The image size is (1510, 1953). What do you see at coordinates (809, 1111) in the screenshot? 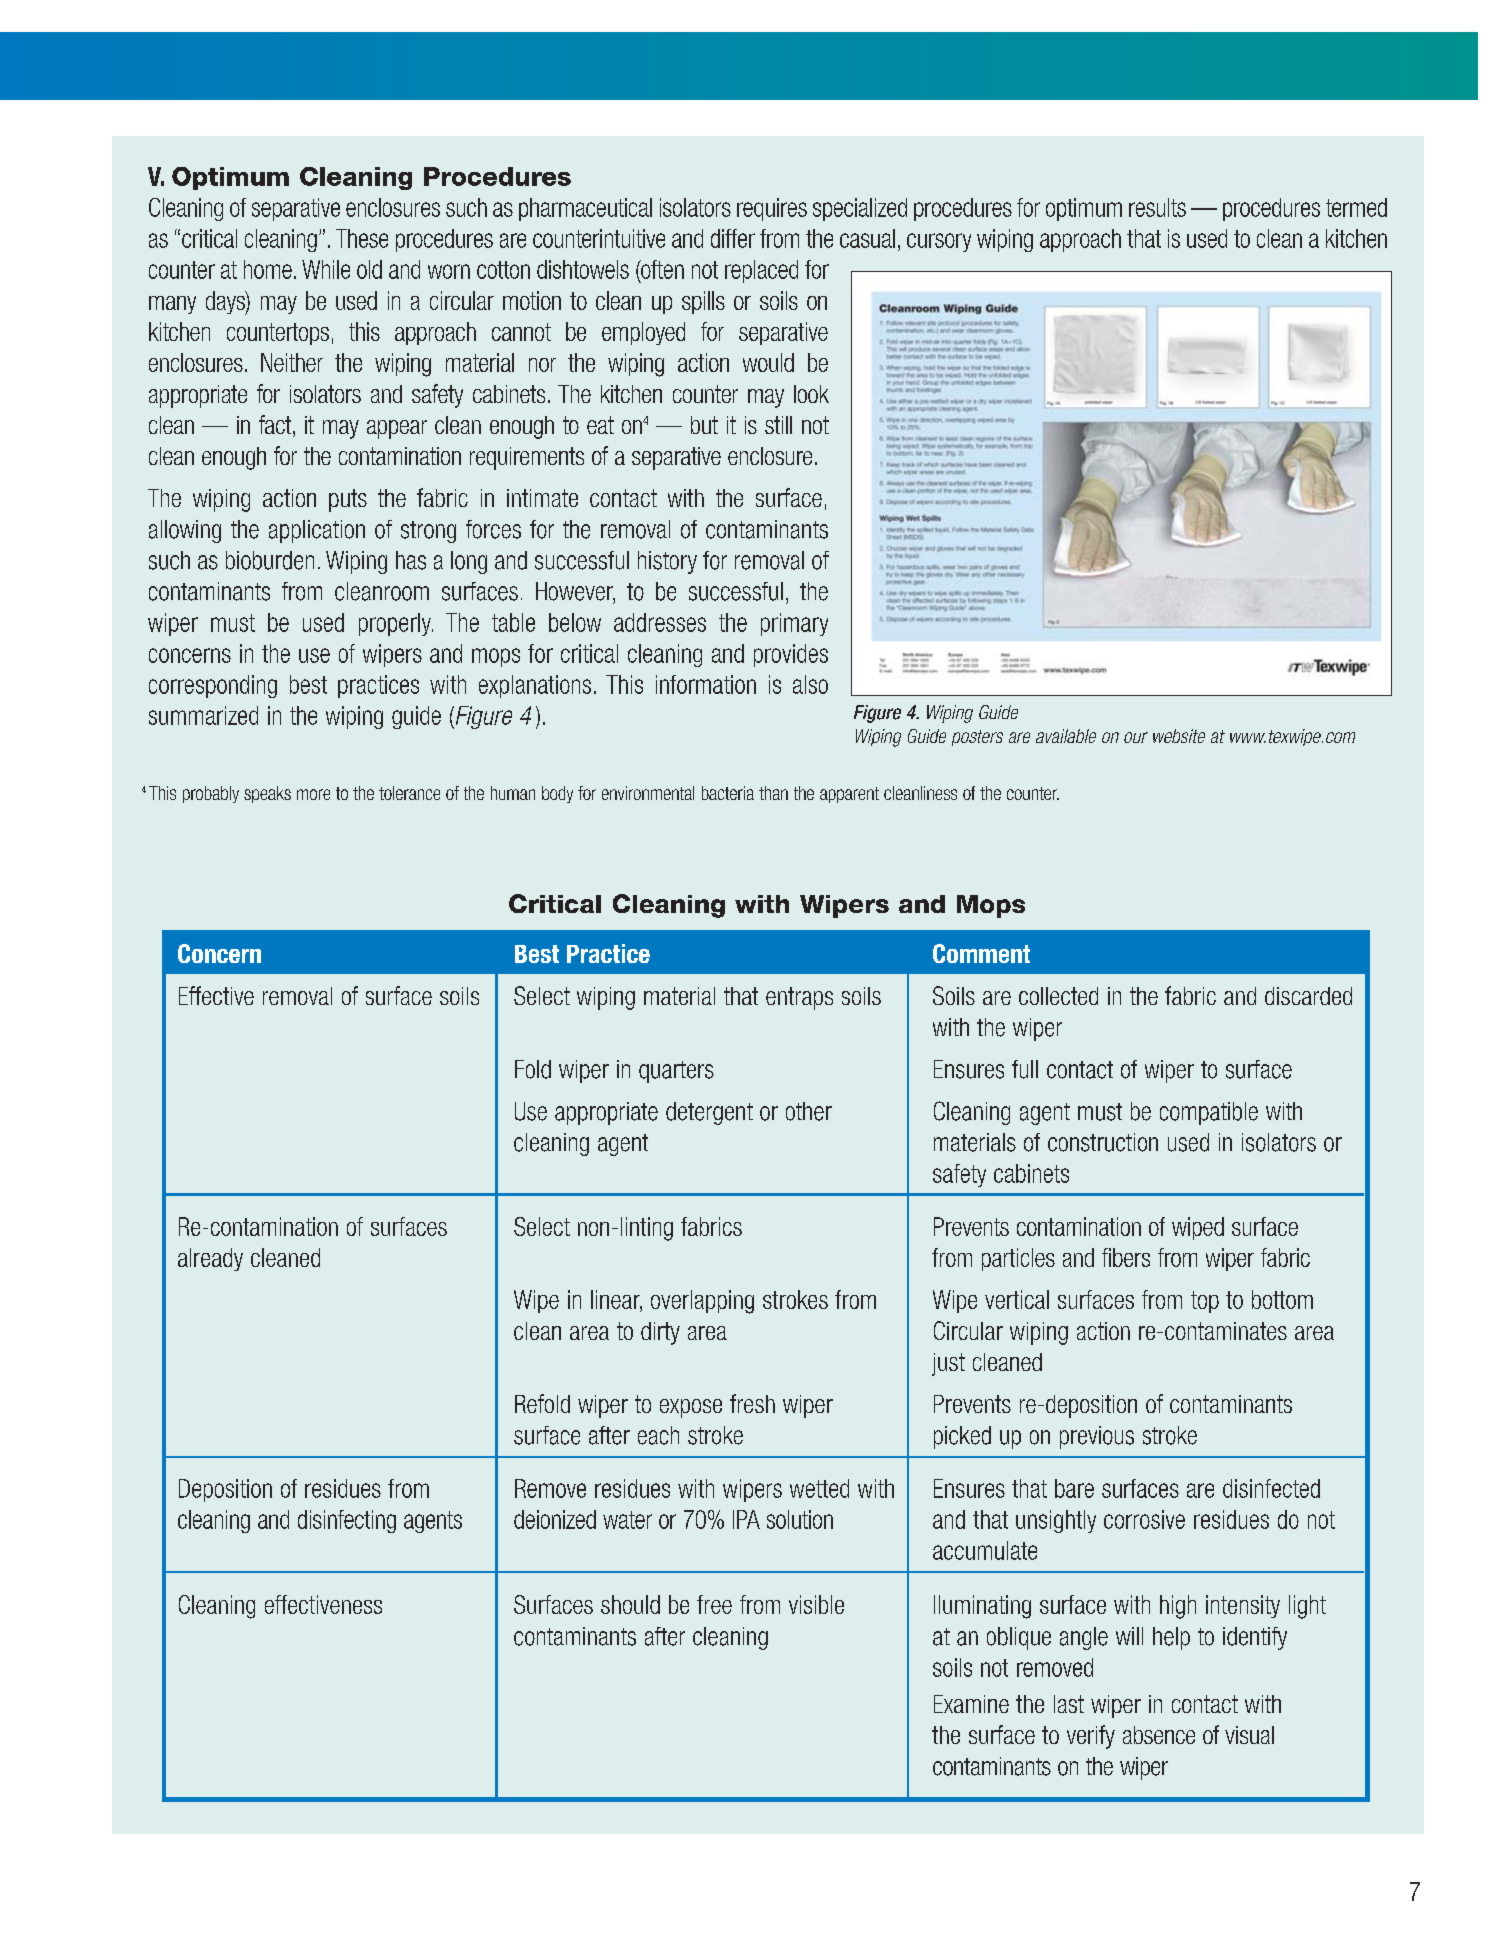
I see `other` at bounding box center [809, 1111].
